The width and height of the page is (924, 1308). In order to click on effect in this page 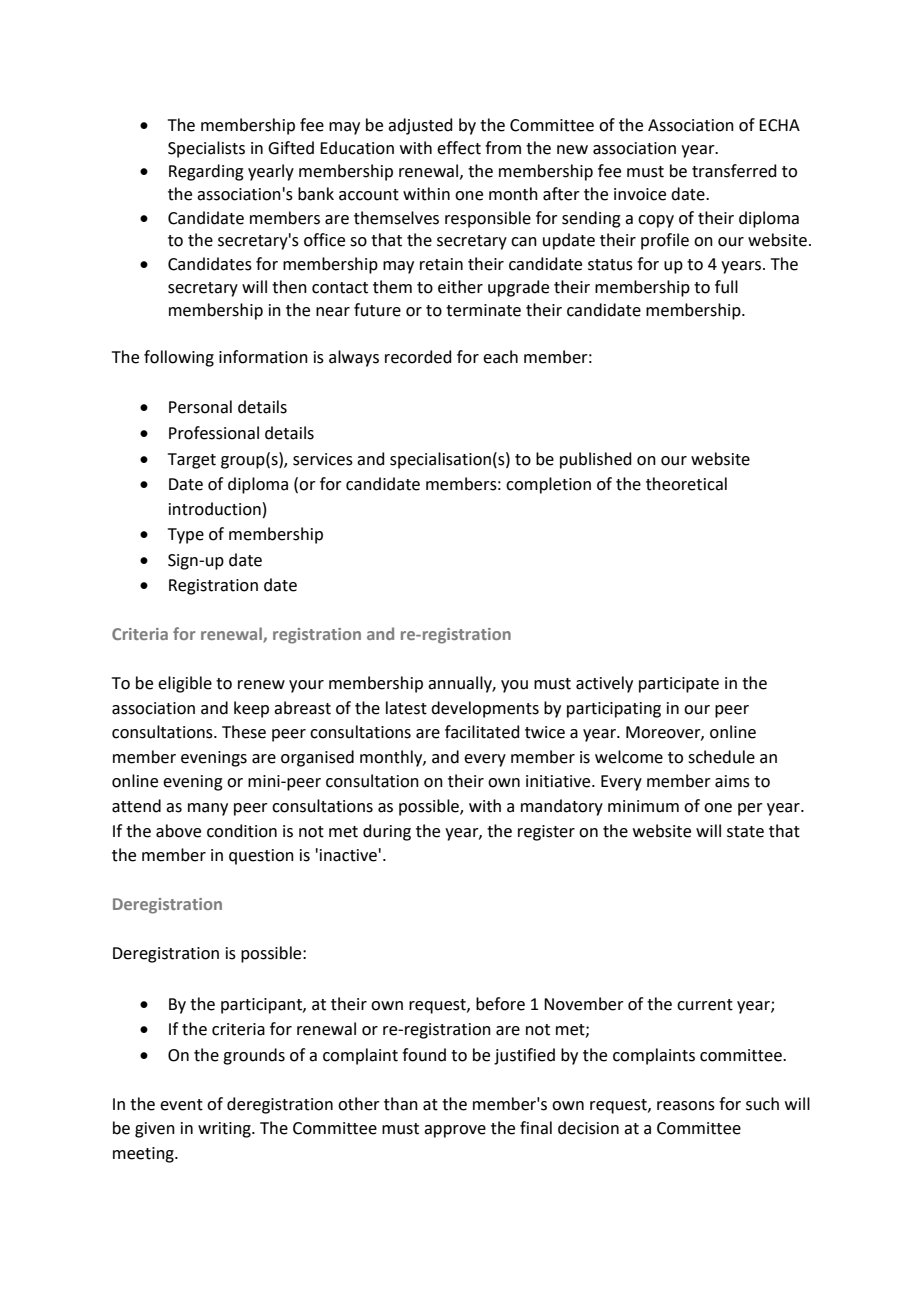, I will do `click(459, 148)`.
